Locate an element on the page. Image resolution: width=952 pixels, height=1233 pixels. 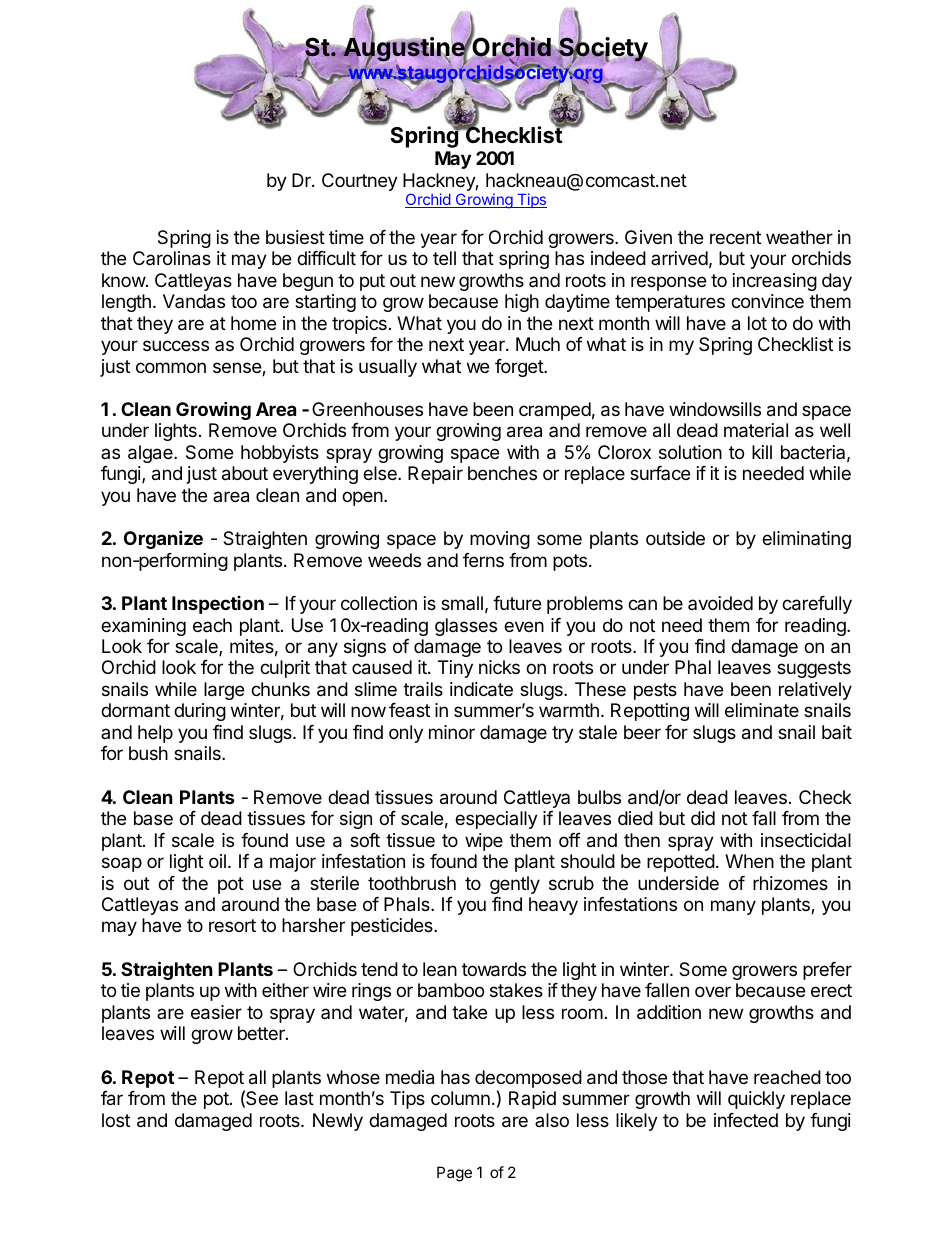
resort is located at coordinates (232, 925).
